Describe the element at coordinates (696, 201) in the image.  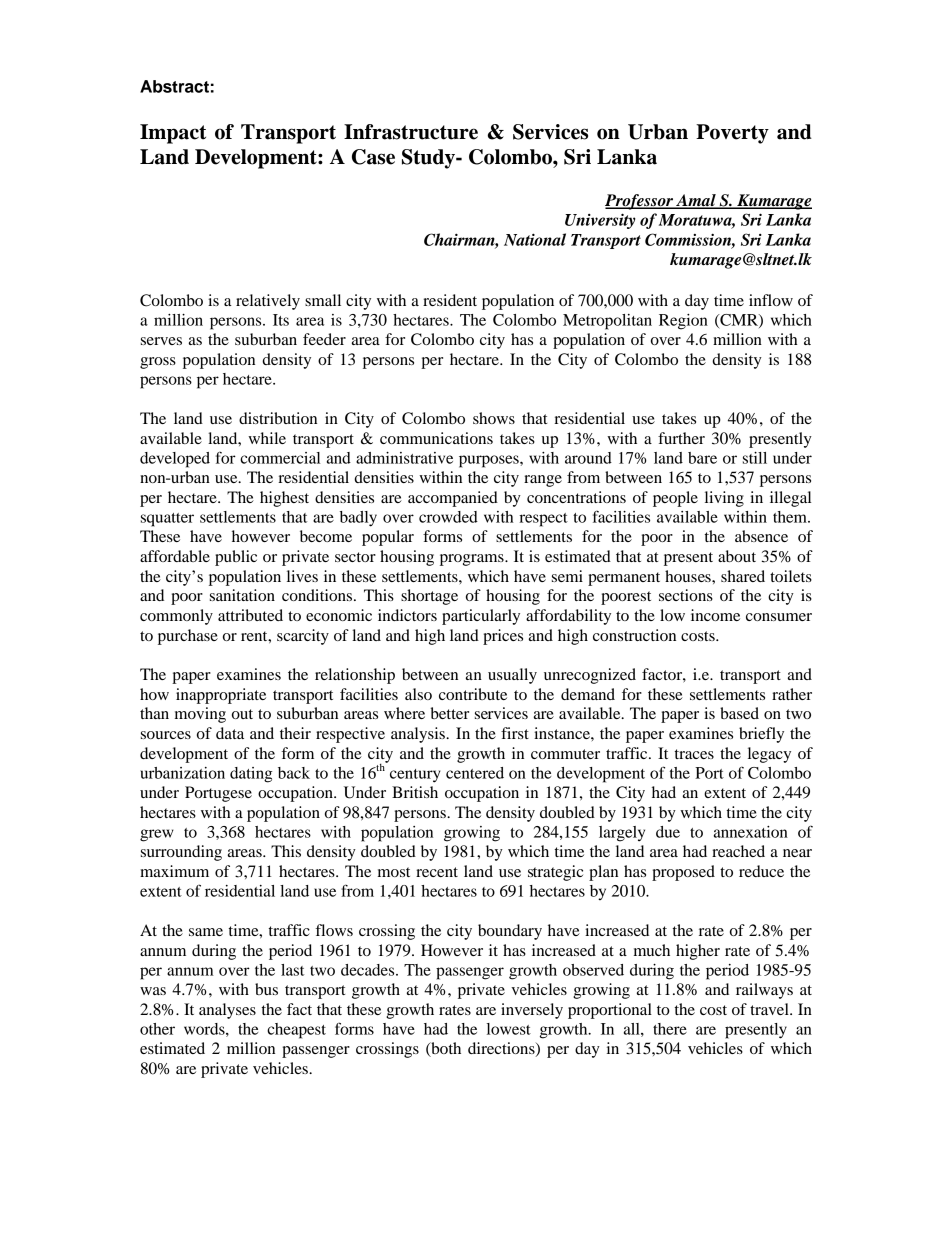
I see `Amal` at that location.
